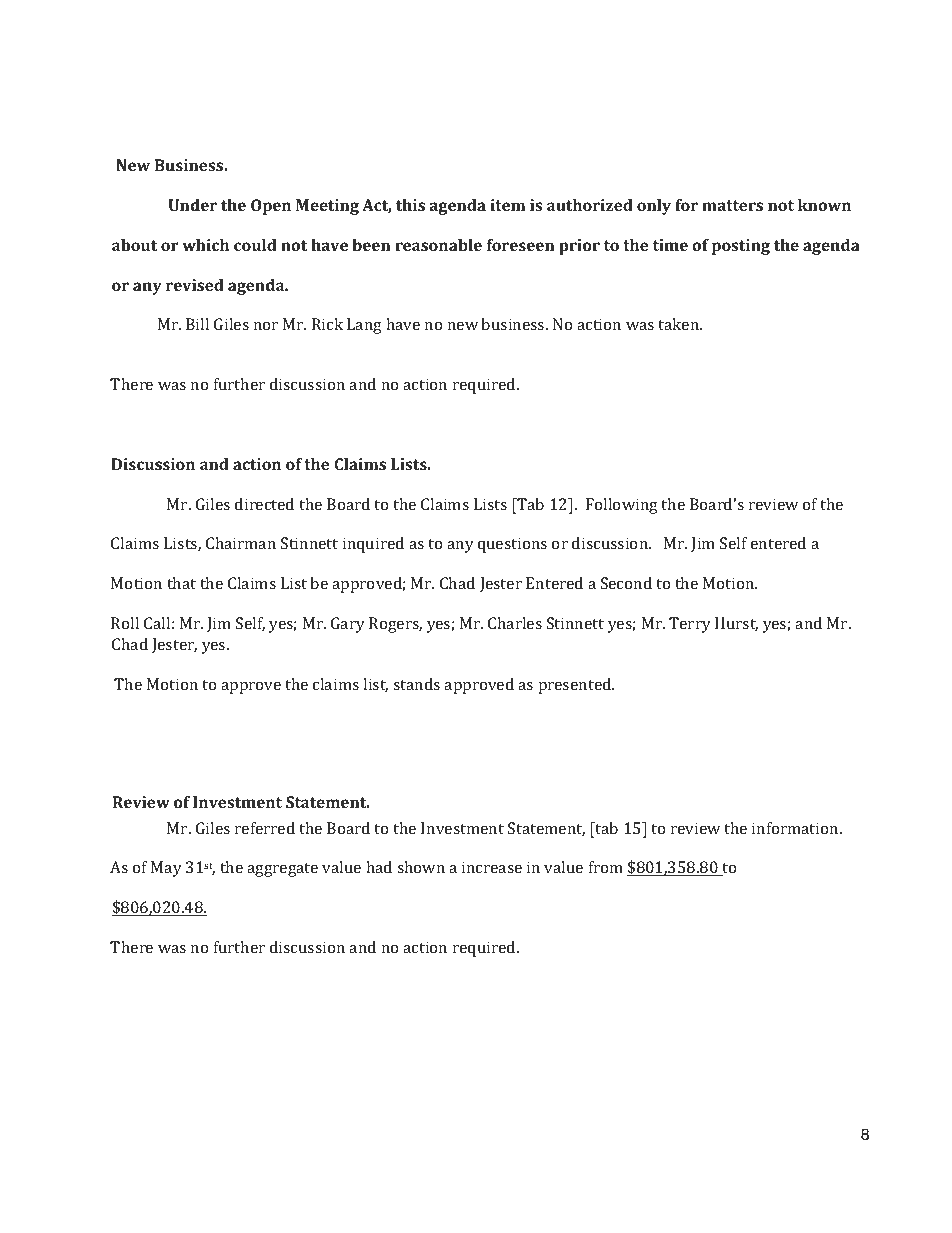 Image resolution: width=952 pixels, height=1233 pixels. Describe the element at coordinates (197, 324) in the image. I see `Bill` at that location.
